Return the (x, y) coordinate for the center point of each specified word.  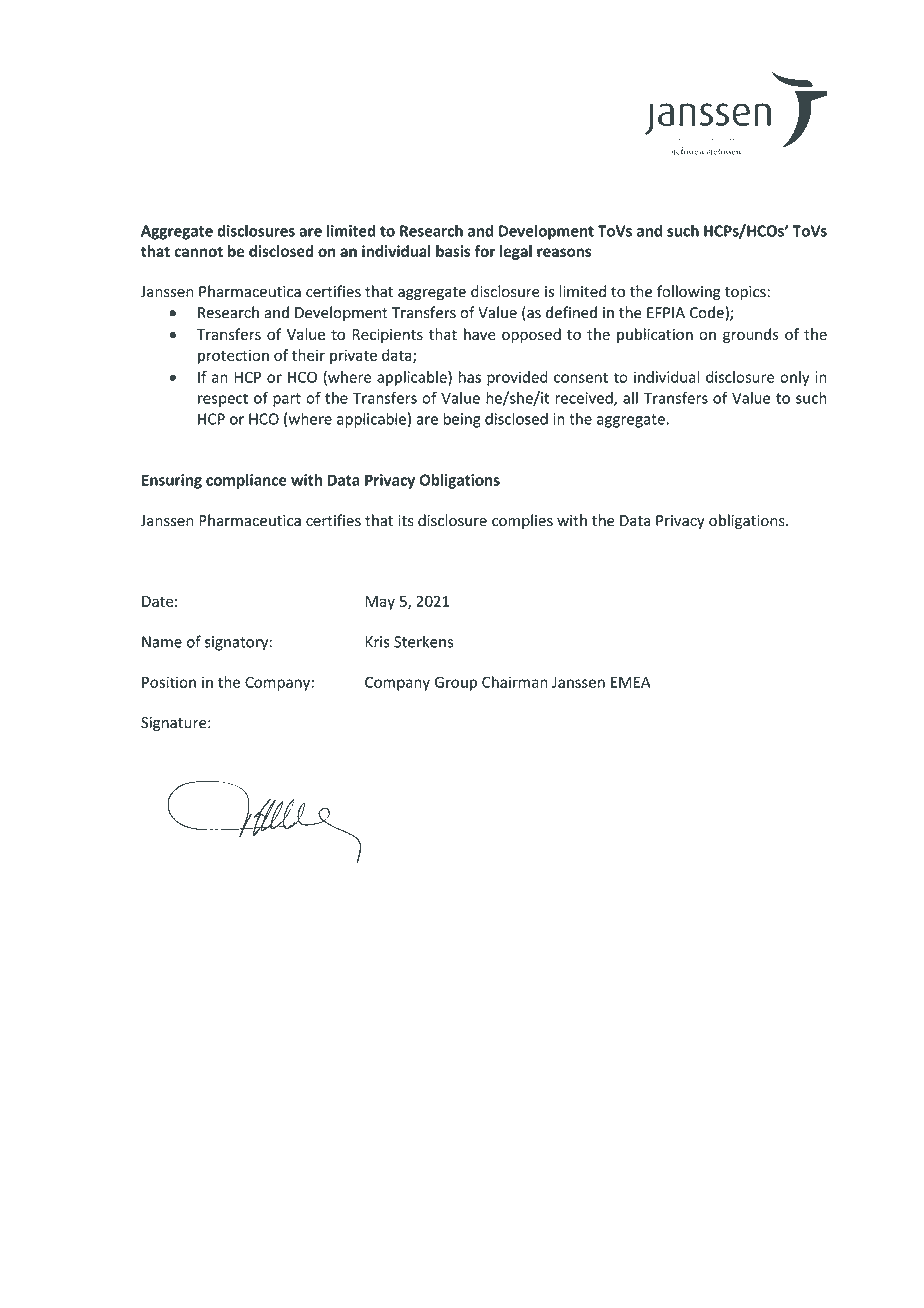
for (485, 251)
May (380, 603)
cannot (198, 251)
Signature (175, 724)
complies (522, 521)
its (406, 521)
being (462, 420)
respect (223, 400)
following (689, 292)
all (630, 398)
